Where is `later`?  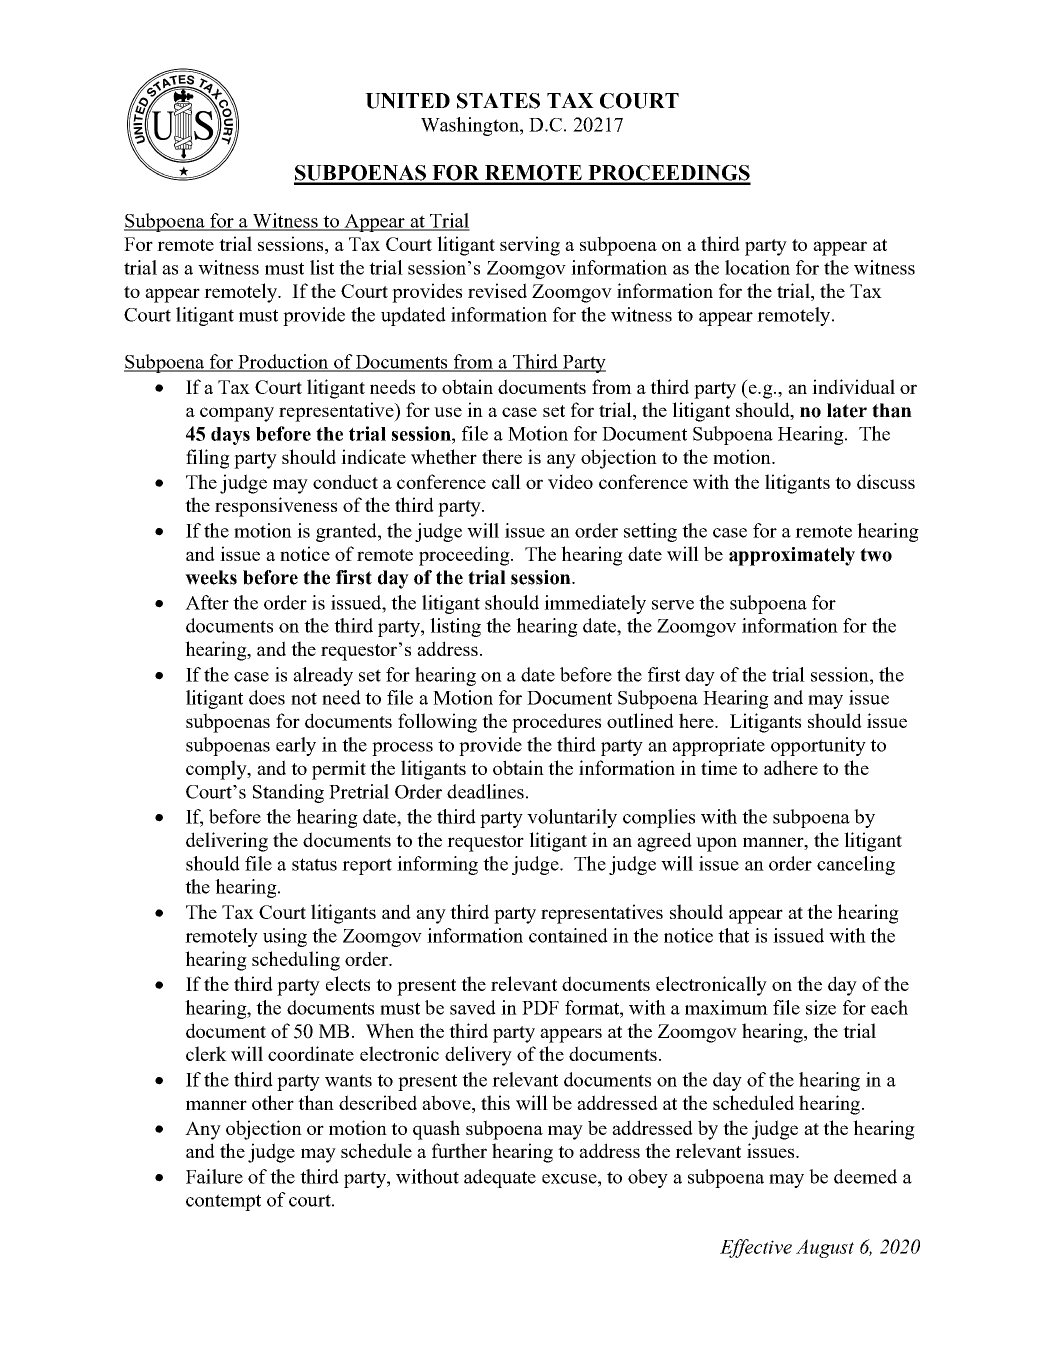 later is located at coordinates (847, 410).
